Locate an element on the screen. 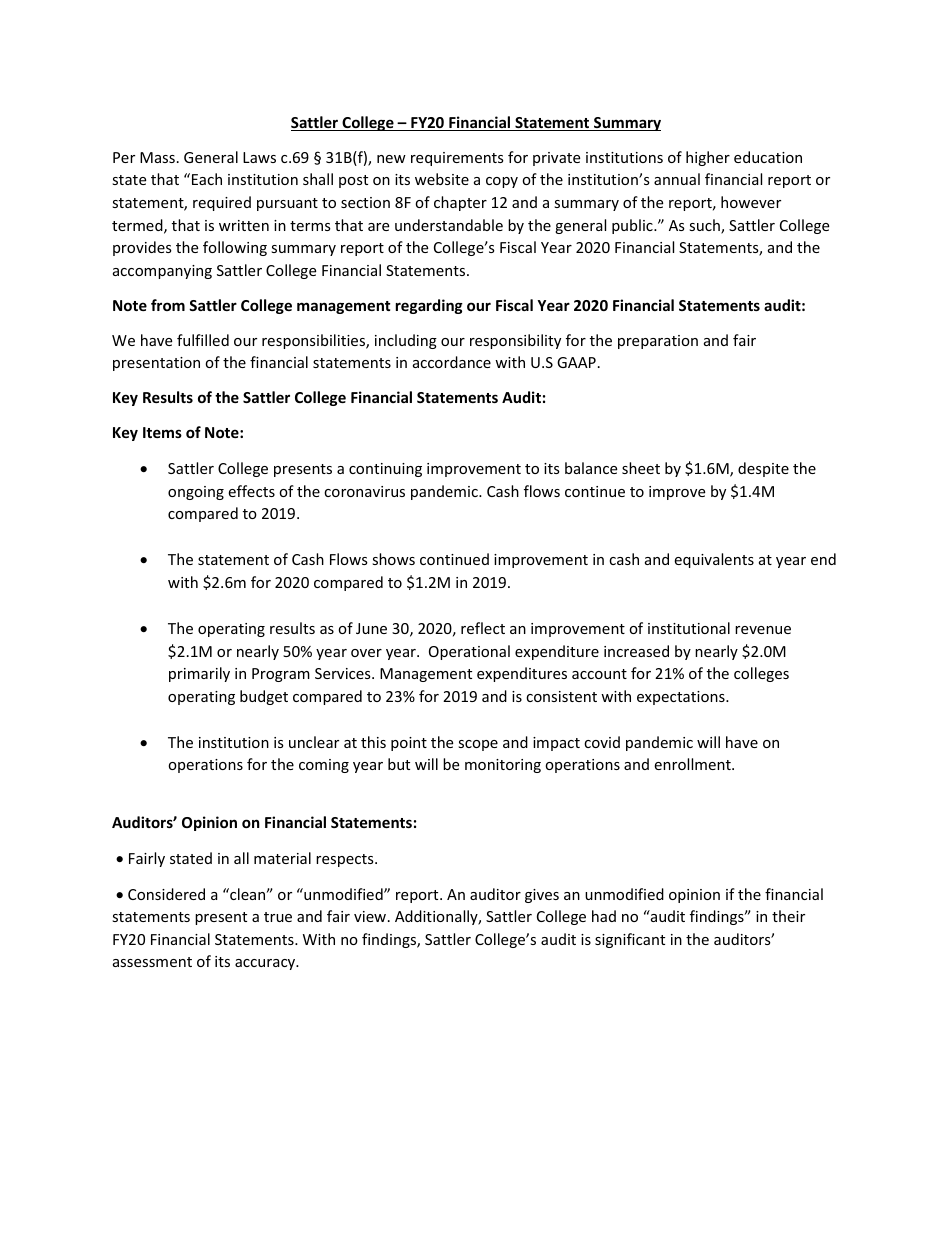 The image size is (952, 1233). accuracy is located at coordinates (266, 964).
